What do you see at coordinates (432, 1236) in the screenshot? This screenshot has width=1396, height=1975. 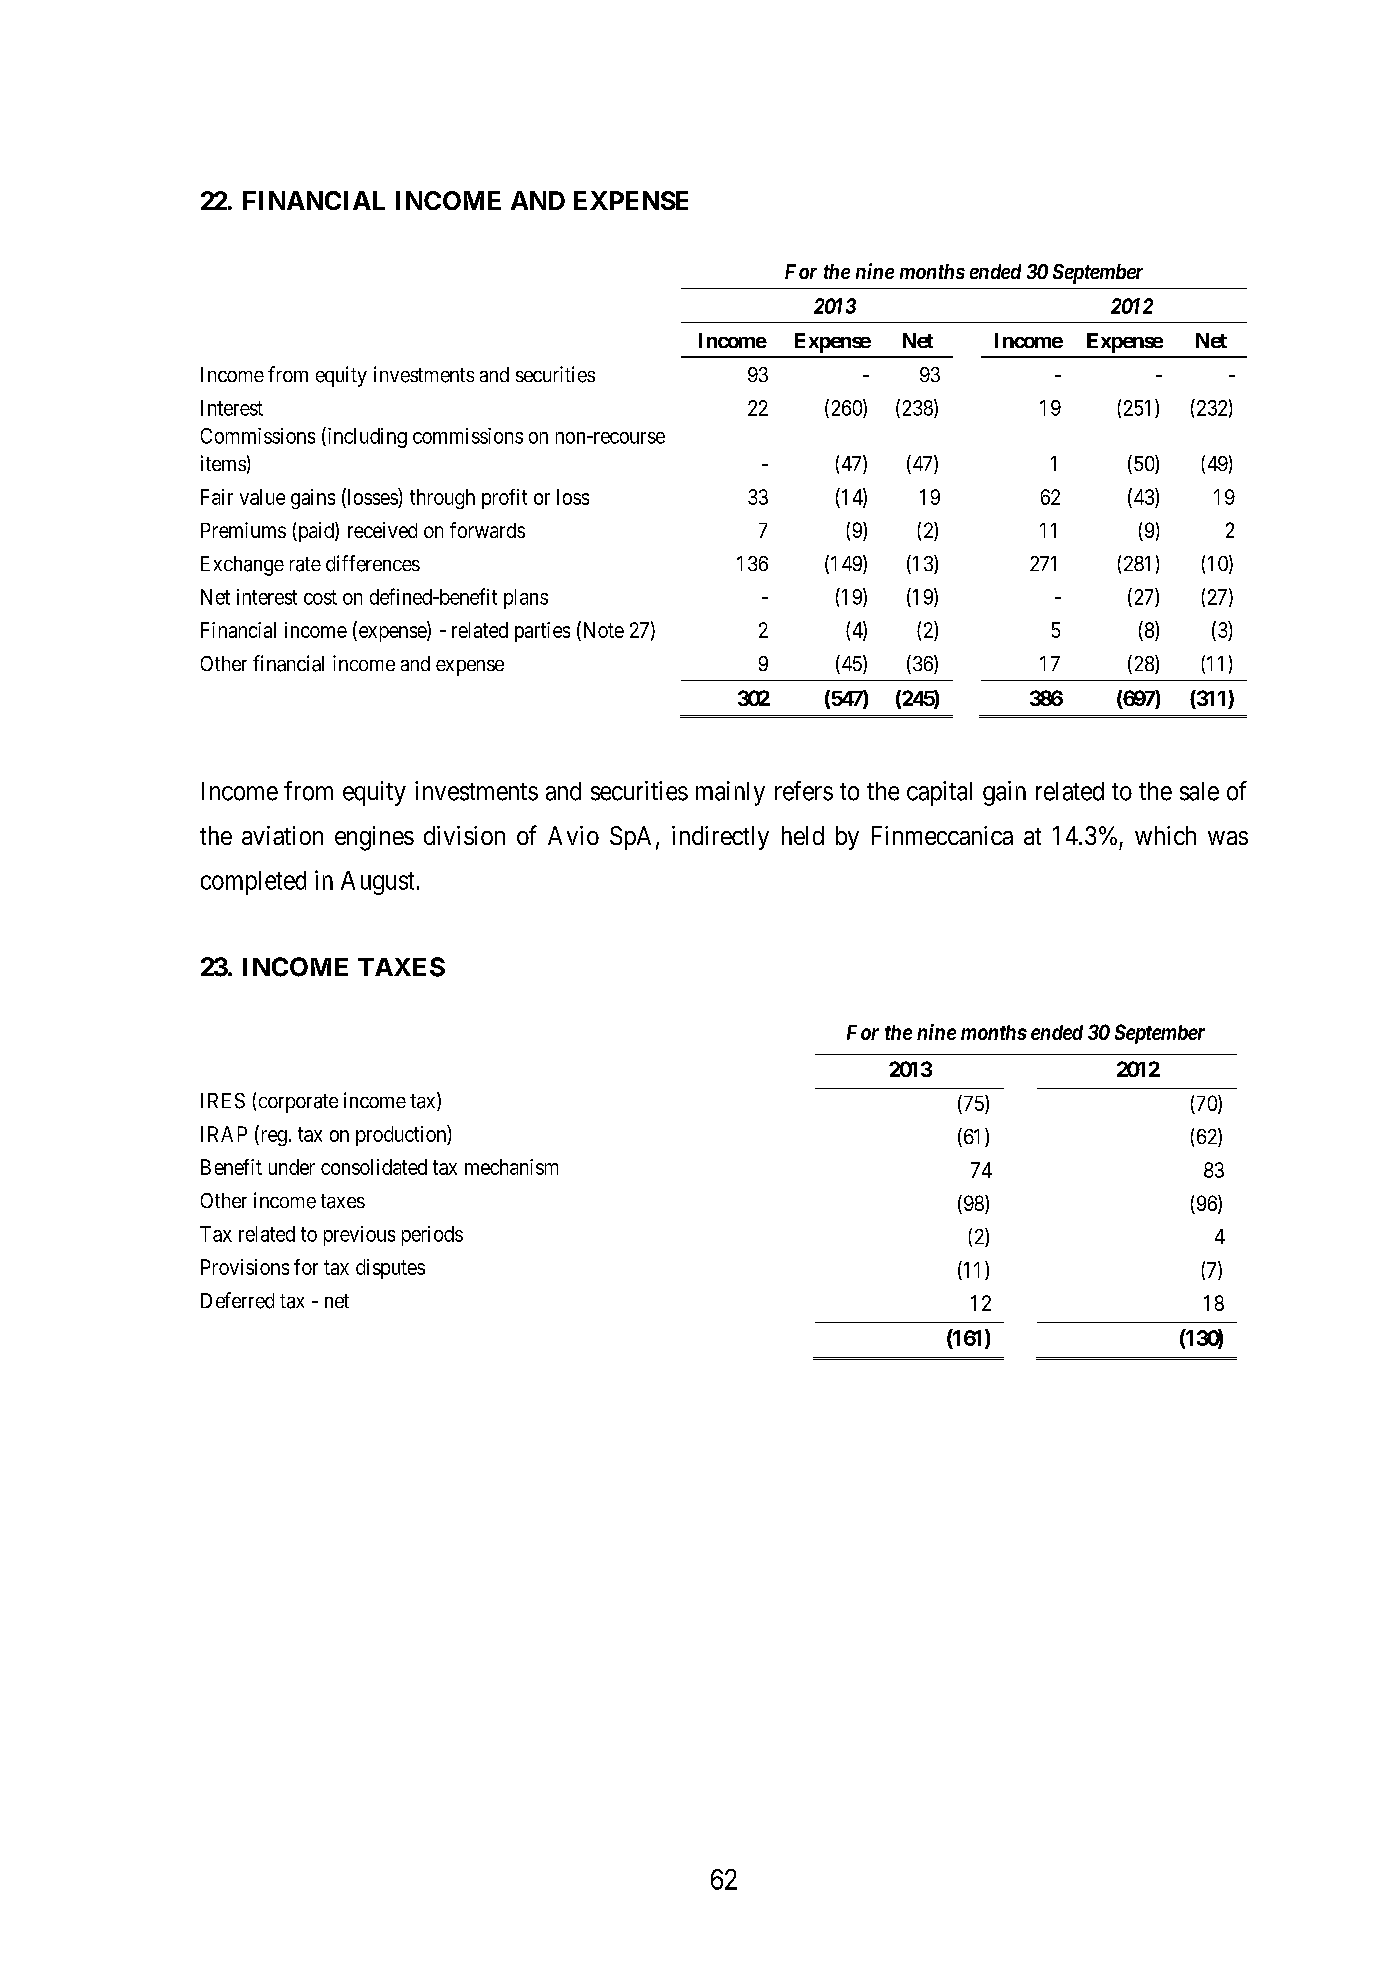 I see `periods` at bounding box center [432, 1236].
